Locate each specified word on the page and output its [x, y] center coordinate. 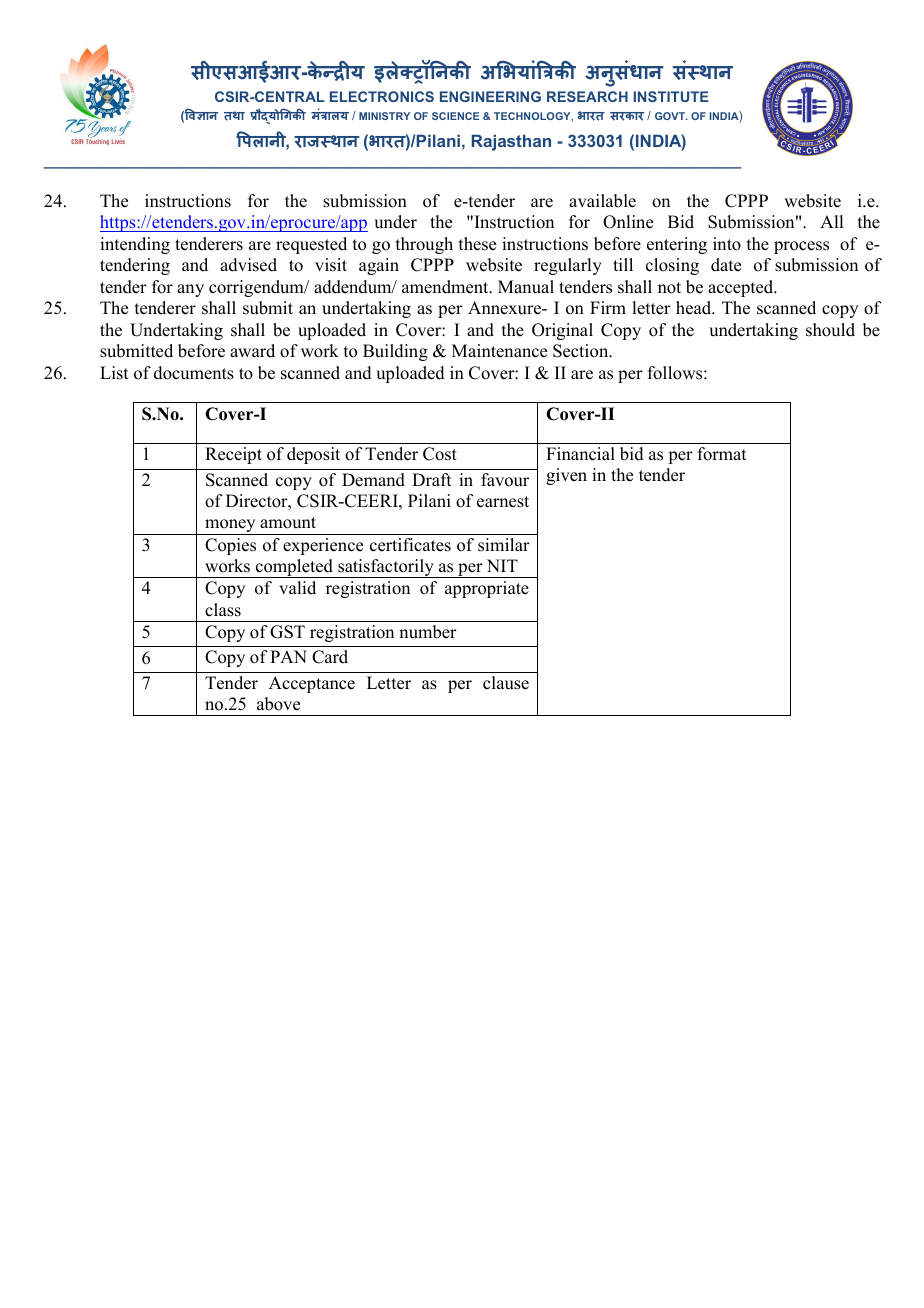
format [722, 454]
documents [194, 373]
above [278, 704]
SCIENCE [455, 116]
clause [506, 683]
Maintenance [499, 351]
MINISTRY [384, 116]
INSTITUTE [671, 96]
